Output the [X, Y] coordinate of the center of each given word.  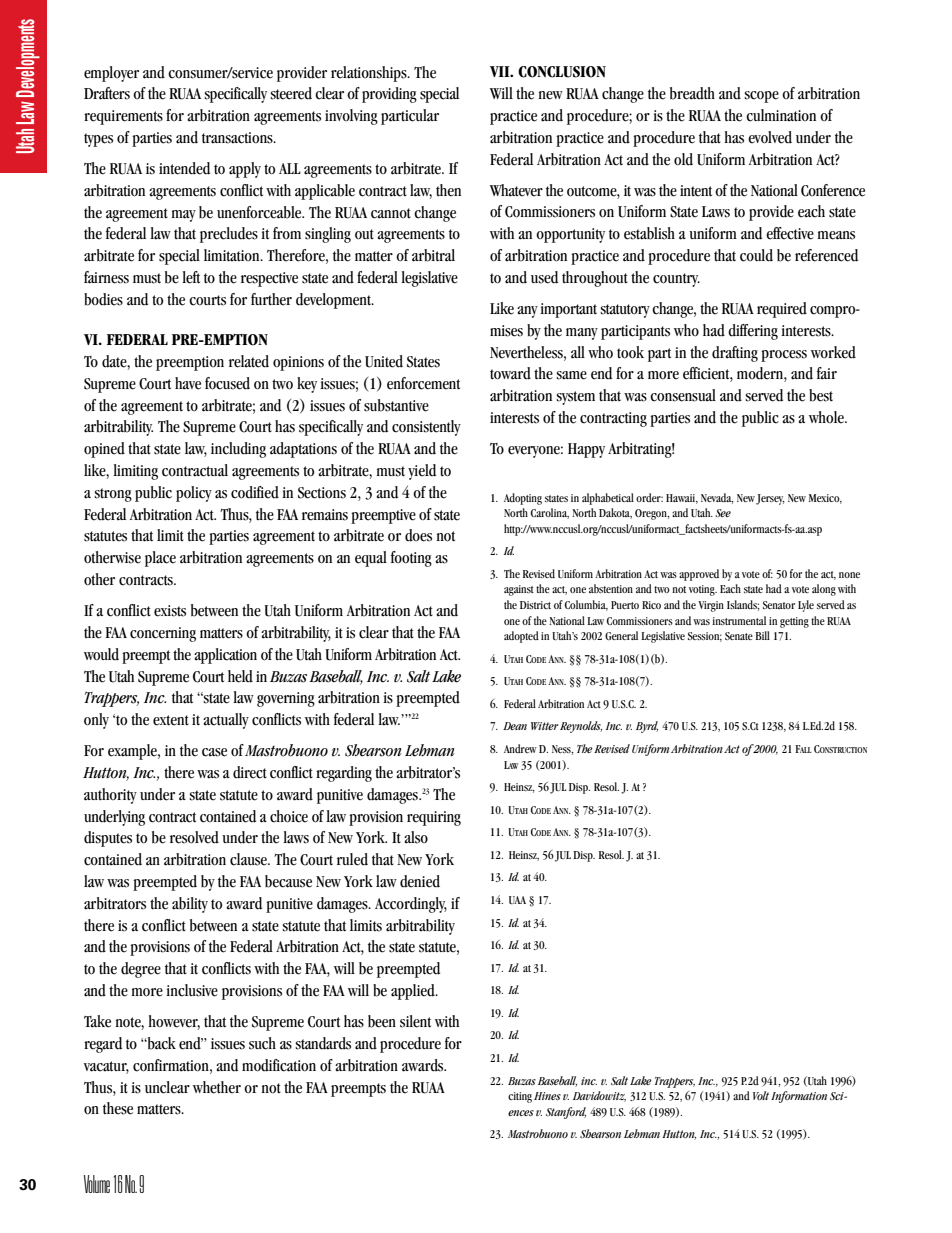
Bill [762, 635]
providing [389, 95]
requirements [123, 117]
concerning [163, 634]
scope [761, 97]
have [188, 383]
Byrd [647, 727]
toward [510, 373]
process [784, 356]
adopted [521, 637]
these [118, 1108]
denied [420, 881]
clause [249, 859]
